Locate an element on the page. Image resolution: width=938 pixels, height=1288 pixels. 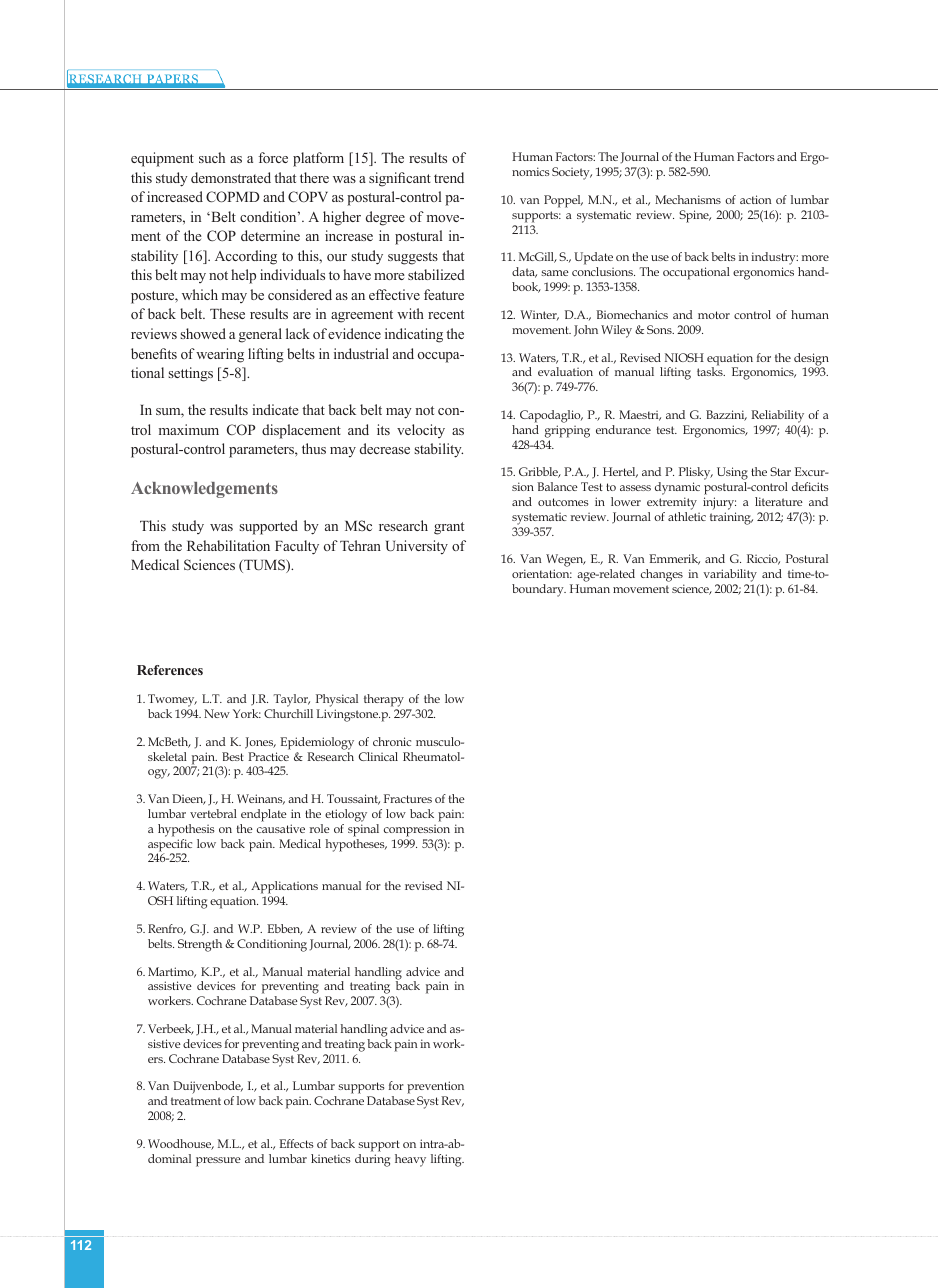
Woodhouse is located at coordinates (181, 1144).
